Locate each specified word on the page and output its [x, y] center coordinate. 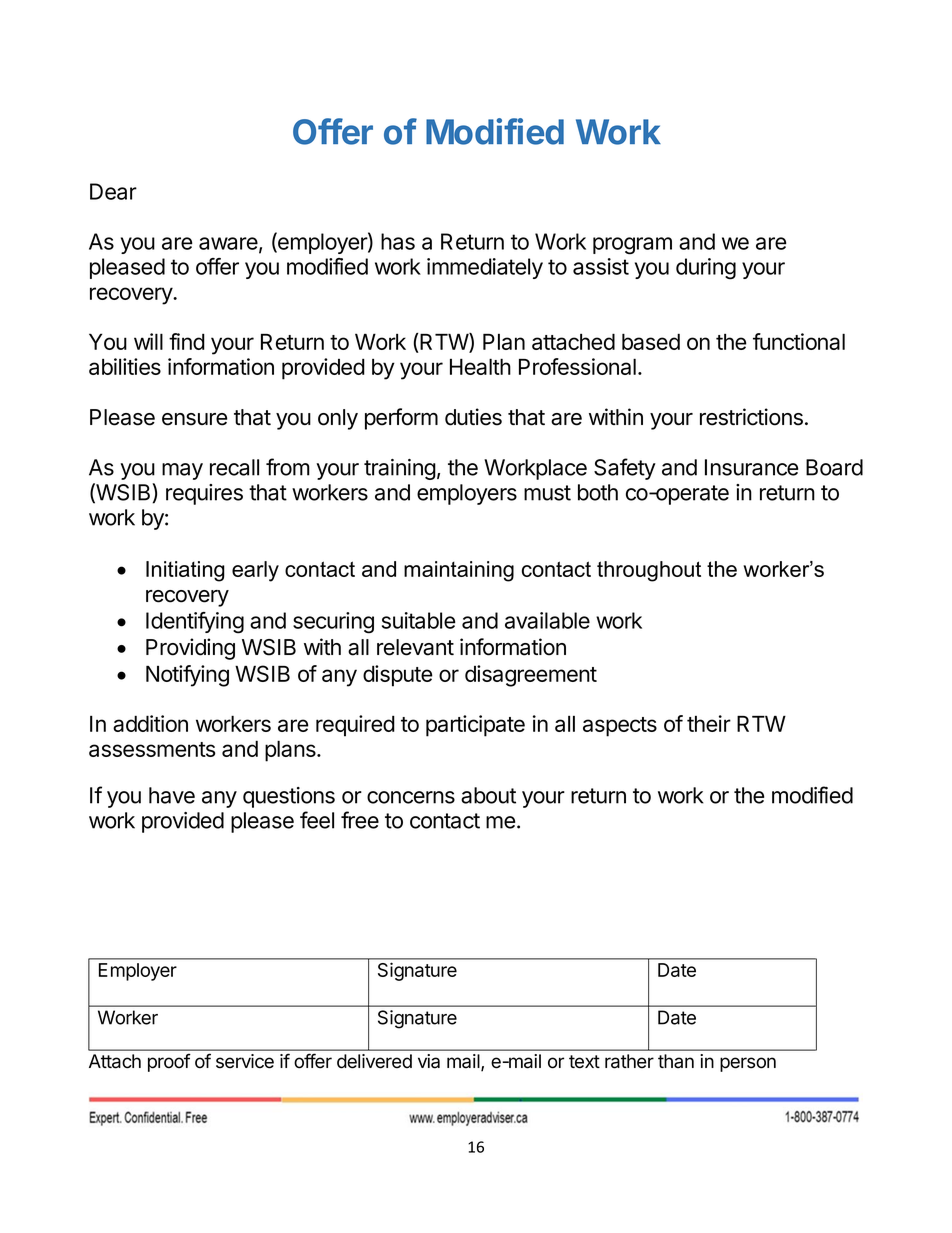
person [748, 1064]
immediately [485, 268]
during [706, 269]
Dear [113, 191]
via [429, 1061]
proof [169, 1062]
